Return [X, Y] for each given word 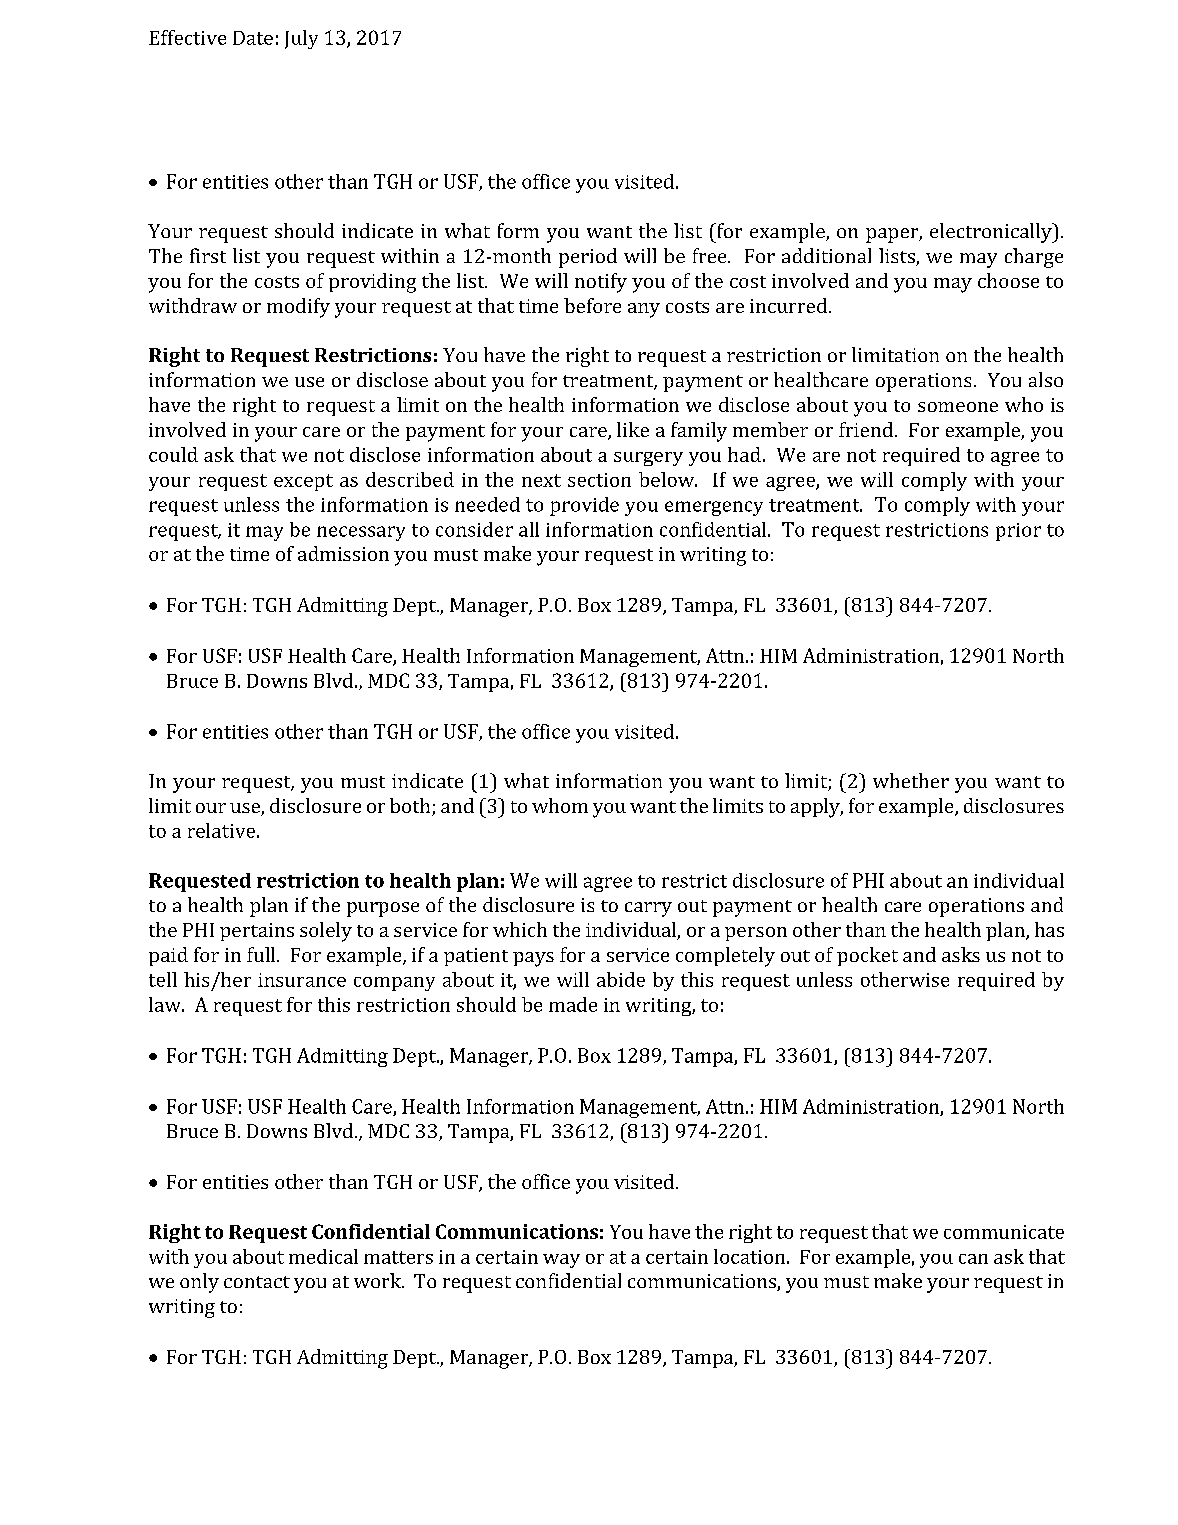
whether [911, 780]
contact [257, 1282]
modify [298, 308]
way [561, 1261]
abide [621, 979]
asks [961, 954]
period [588, 258]
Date [253, 38]
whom [560, 805]
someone [958, 407]
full [262, 954]
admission [343, 553]
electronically [992, 233]
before [592, 305]
